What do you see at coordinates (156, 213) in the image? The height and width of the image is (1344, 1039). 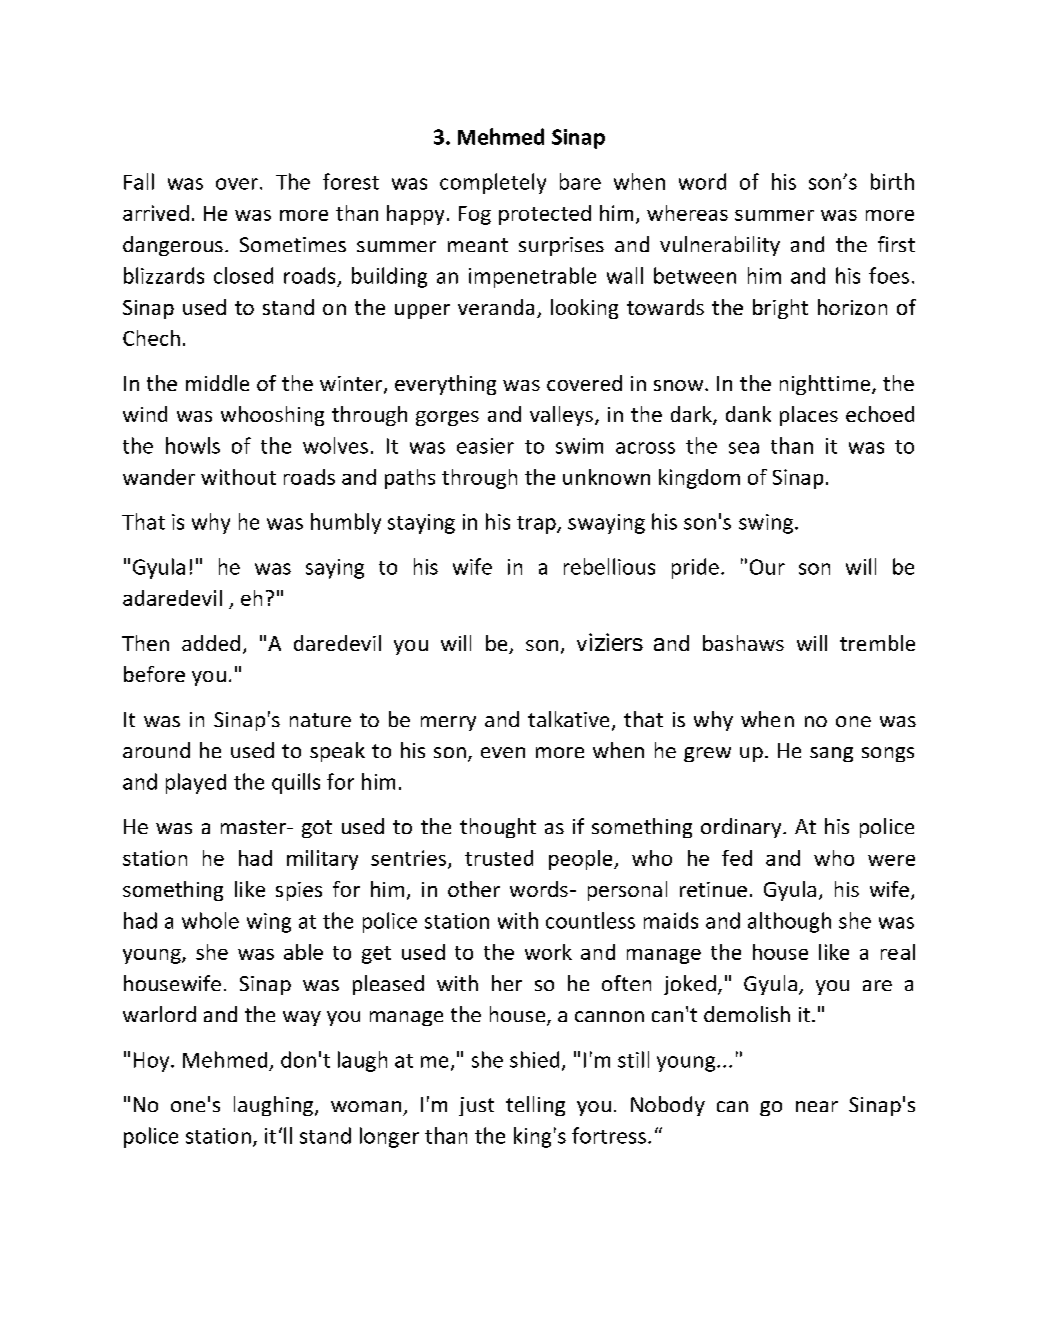 I see `arrived` at bounding box center [156, 213].
